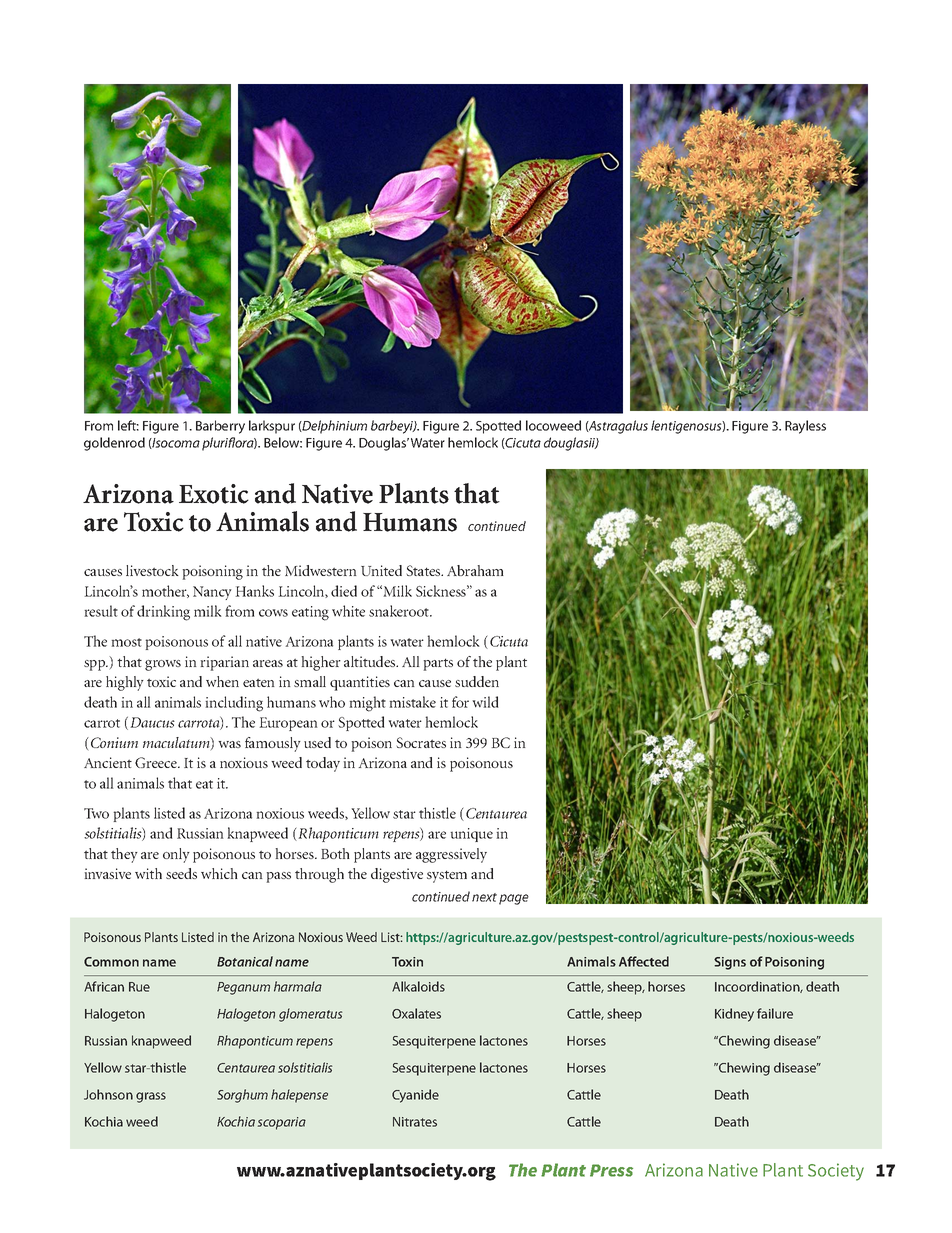 This document has width=952, height=1233. Describe the element at coordinates (475, 570) in the document. I see `Abraham` at that location.
